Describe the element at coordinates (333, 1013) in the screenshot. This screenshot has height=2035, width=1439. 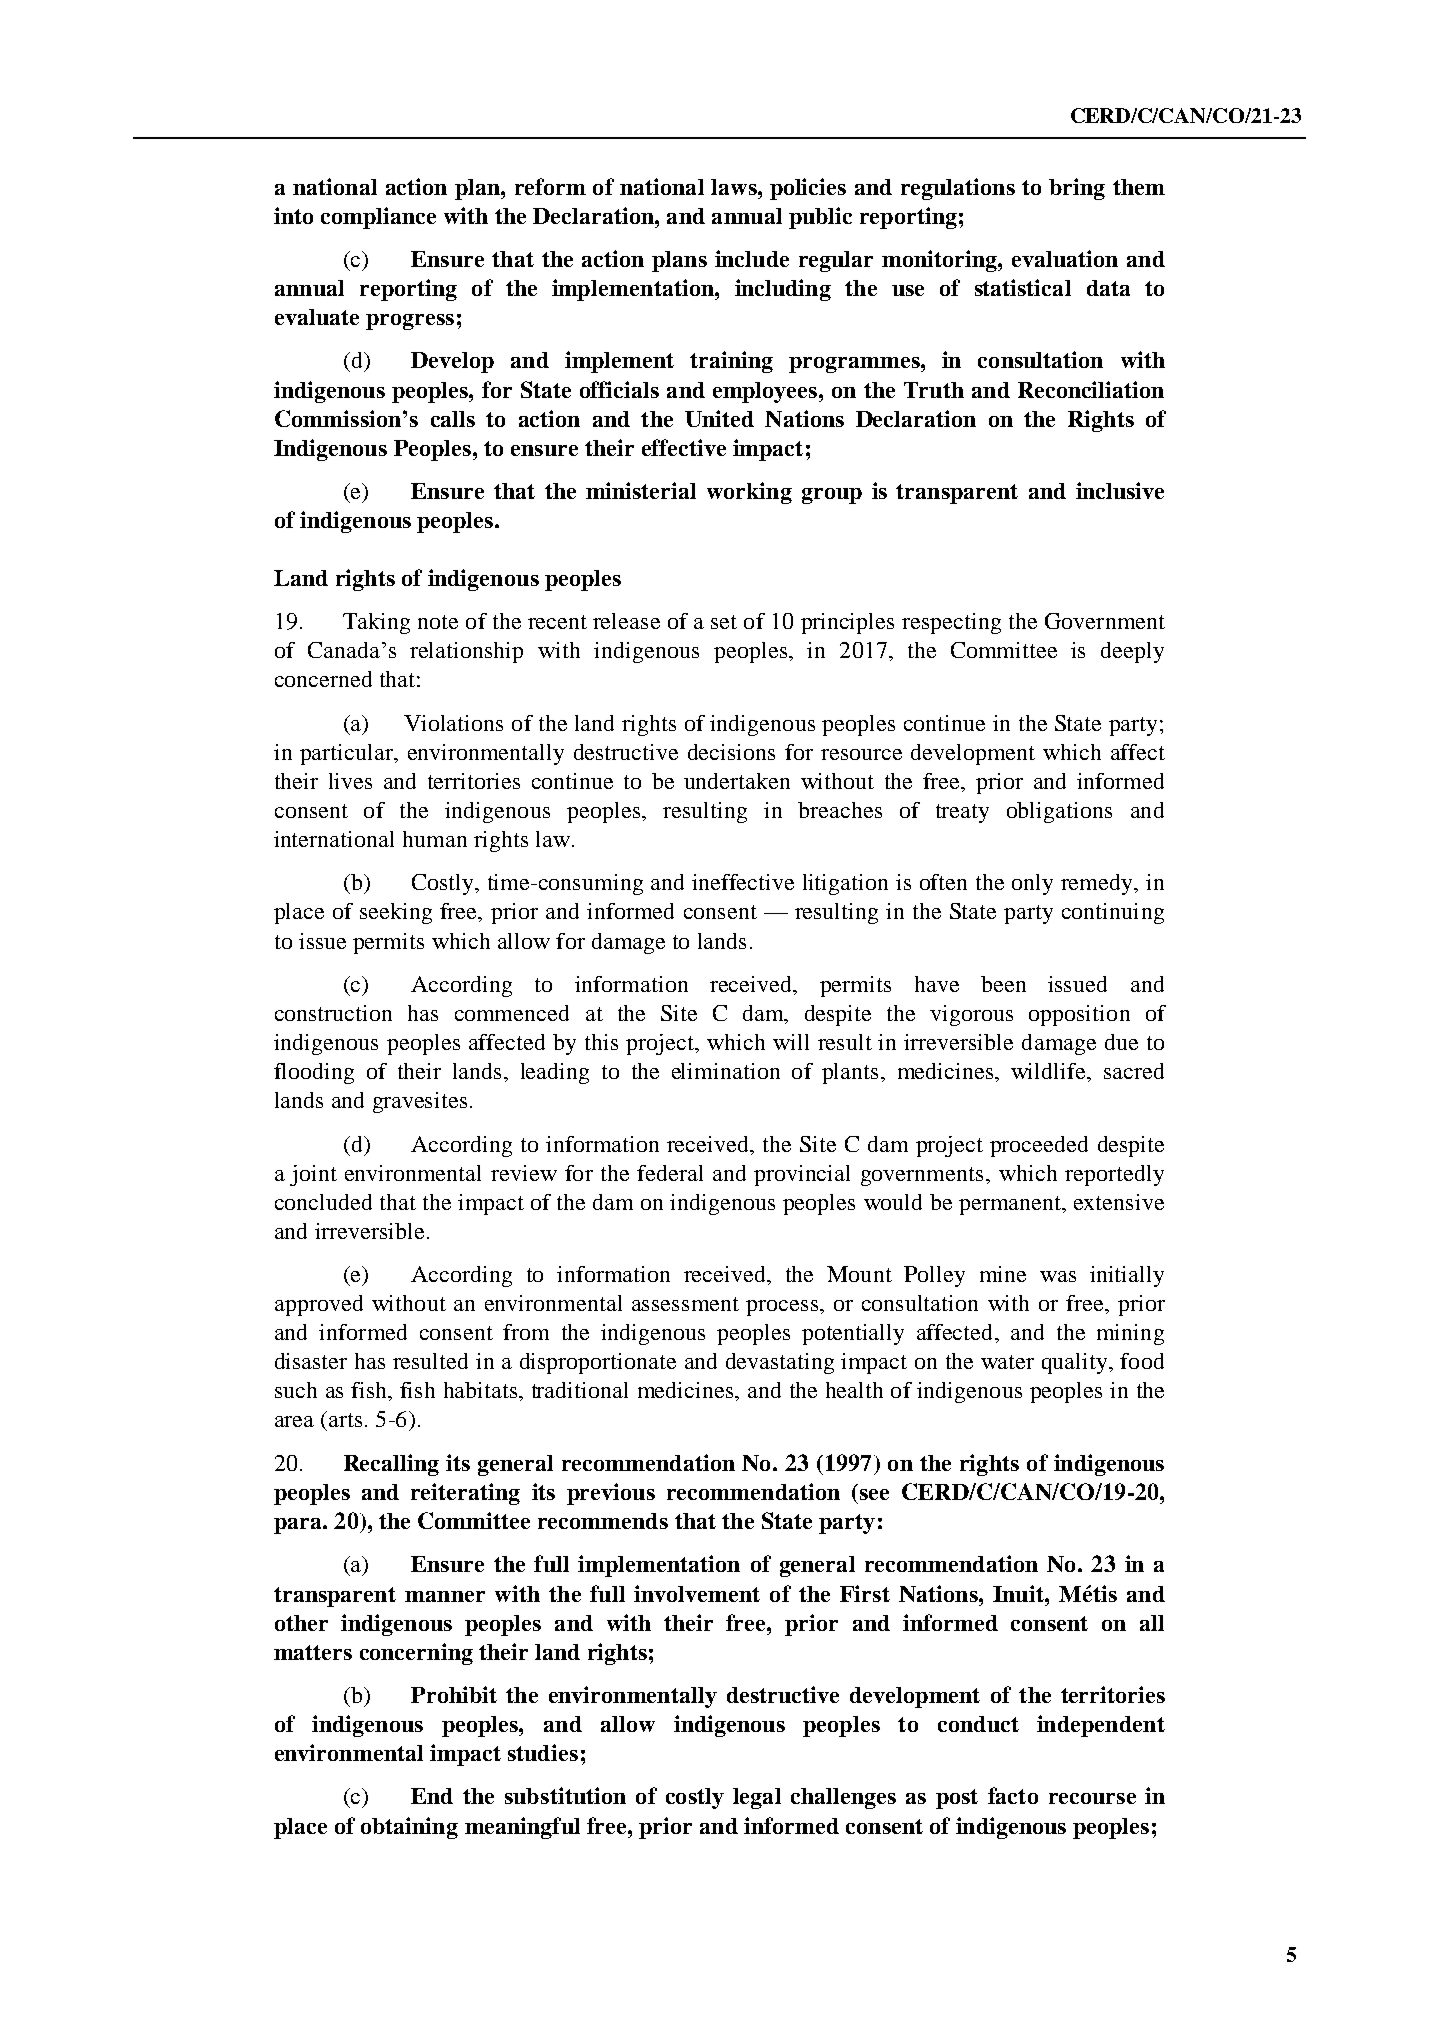
I see `construction` at that location.
